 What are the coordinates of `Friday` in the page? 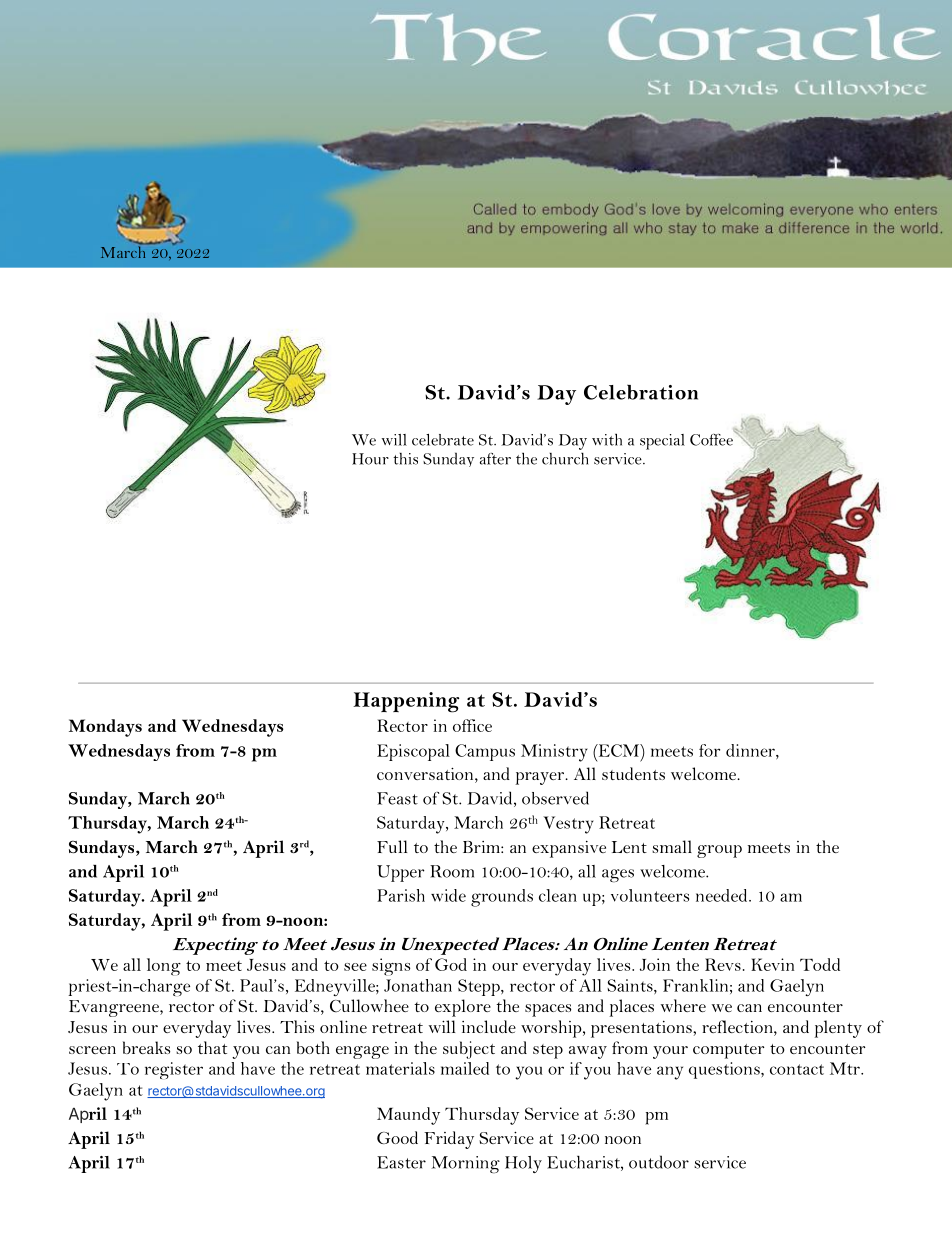 It's located at (449, 1140).
